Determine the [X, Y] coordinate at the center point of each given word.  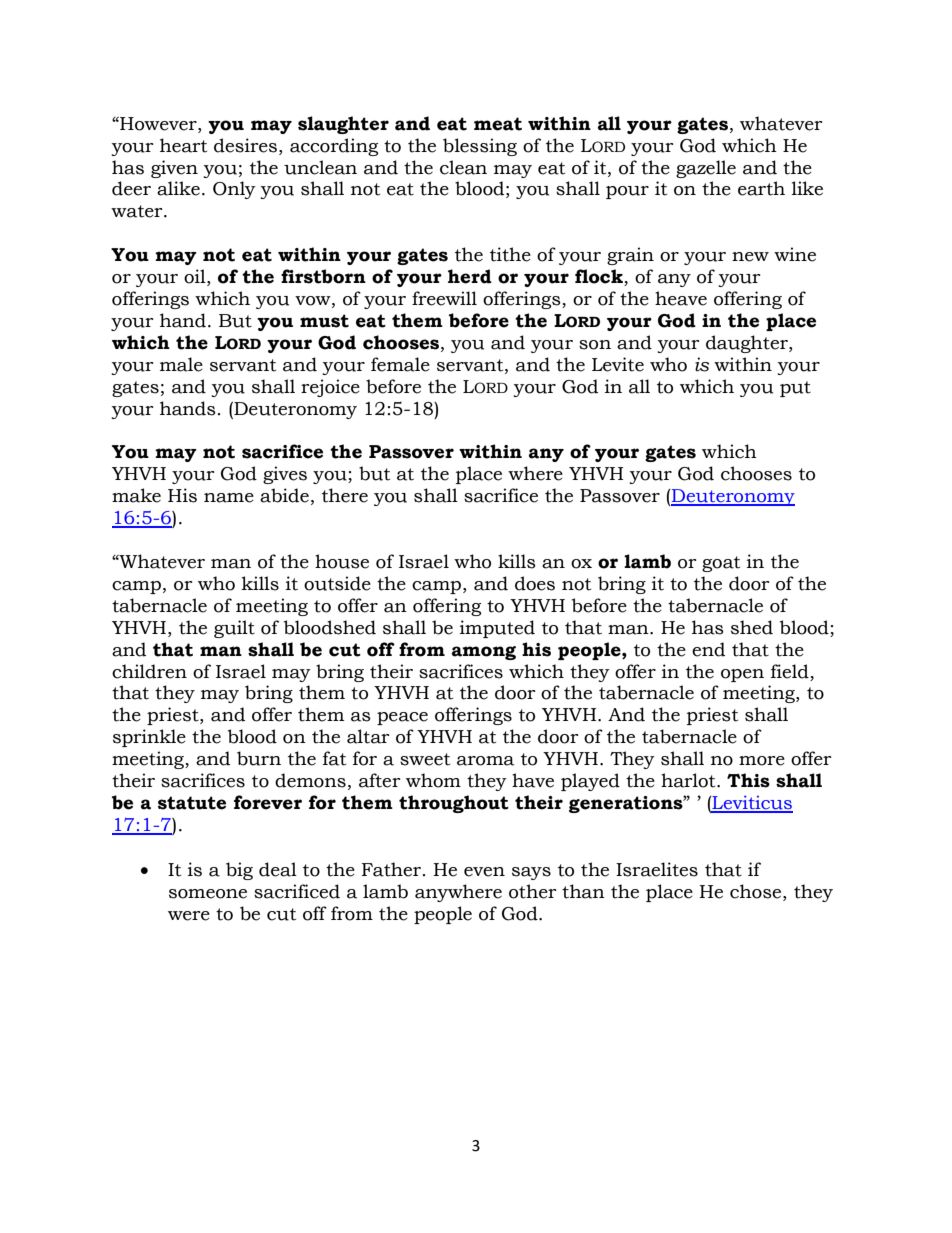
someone [208, 894]
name [229, 498]
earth [761, 188]
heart [183, 145]
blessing [480, 147]
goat [721, 564]
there [345, 495]
